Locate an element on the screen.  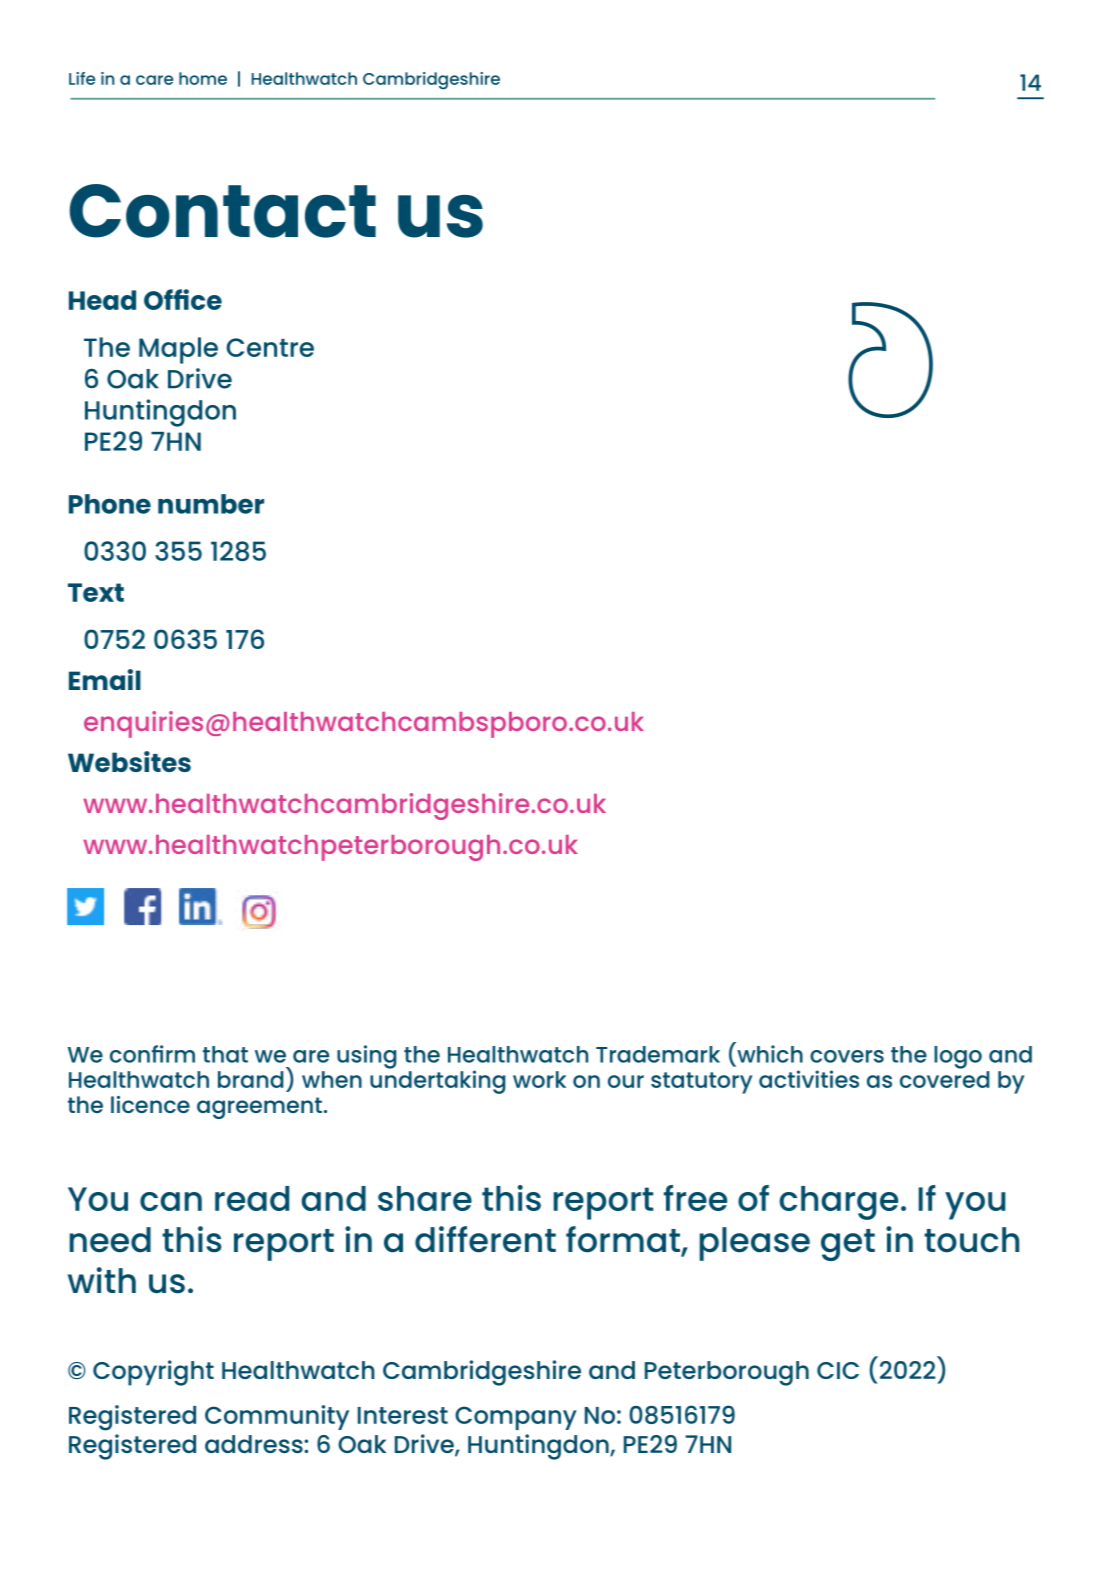
Office is located at coordinates (183, 299).
